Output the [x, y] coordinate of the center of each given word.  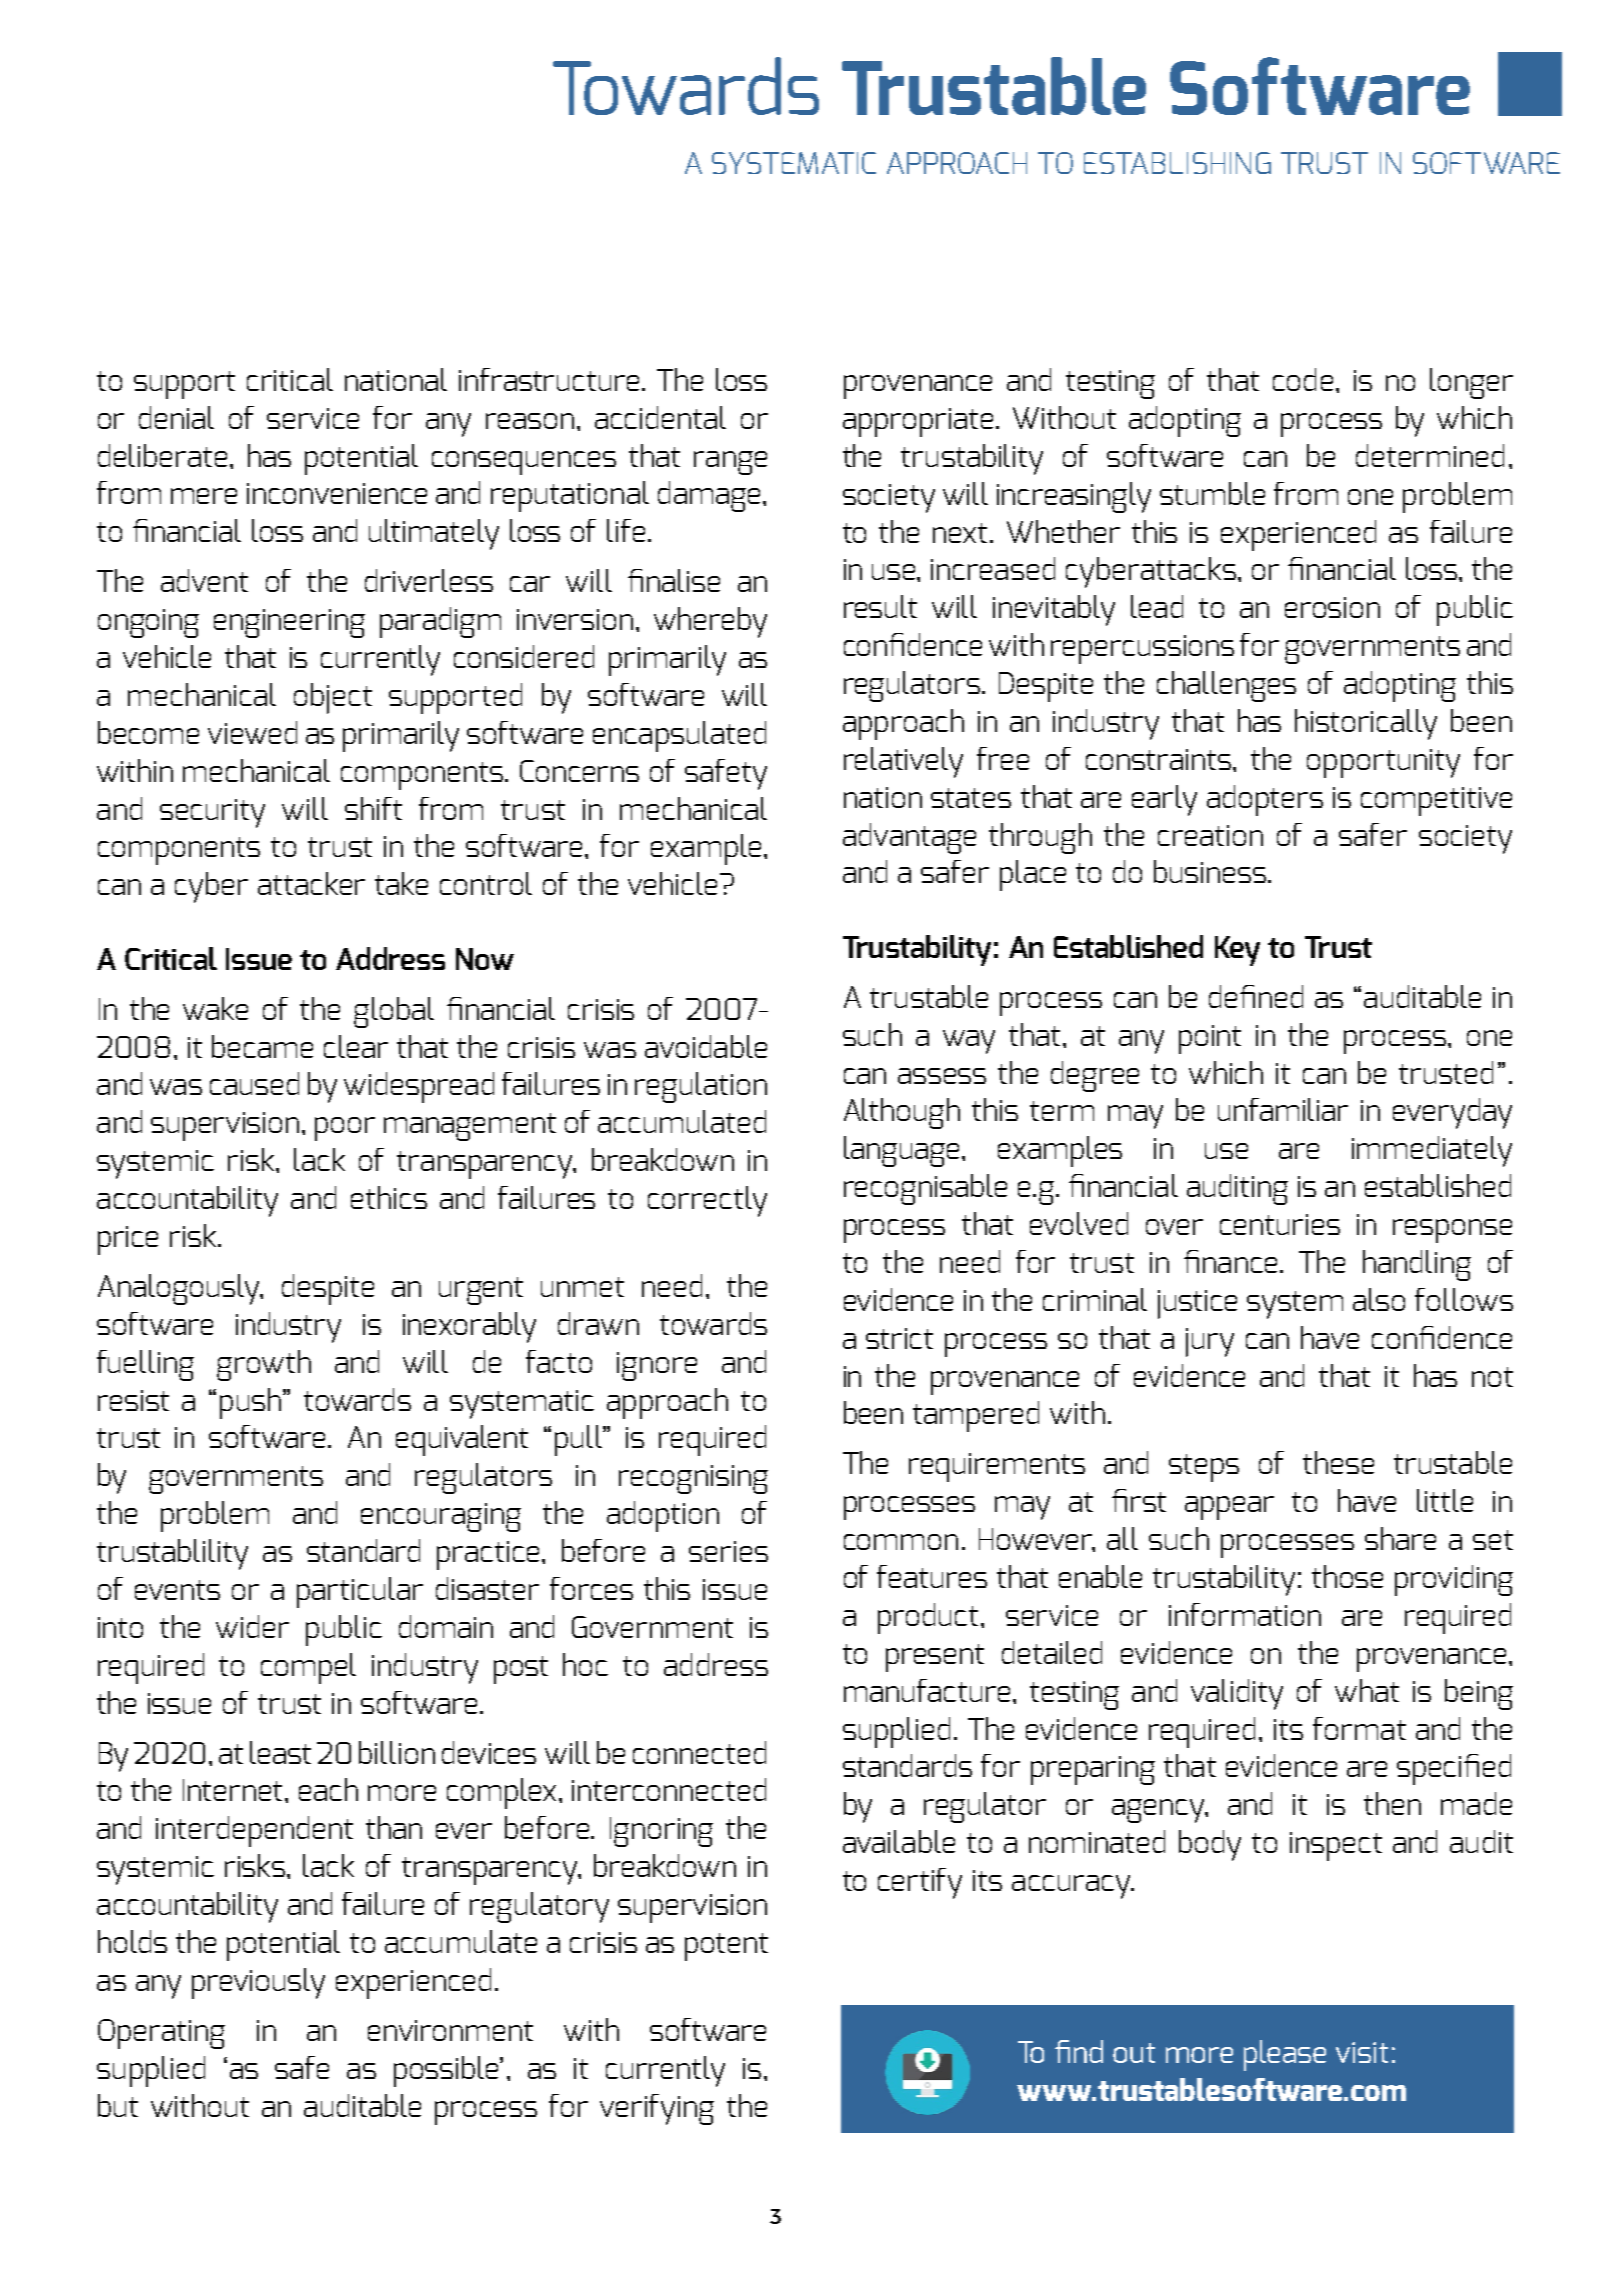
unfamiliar [1283, 1109]
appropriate [920, 422]
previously [258, 1983]
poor [345, 1129]
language [903, 1151]
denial [176, 417]
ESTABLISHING [1177, 163]
